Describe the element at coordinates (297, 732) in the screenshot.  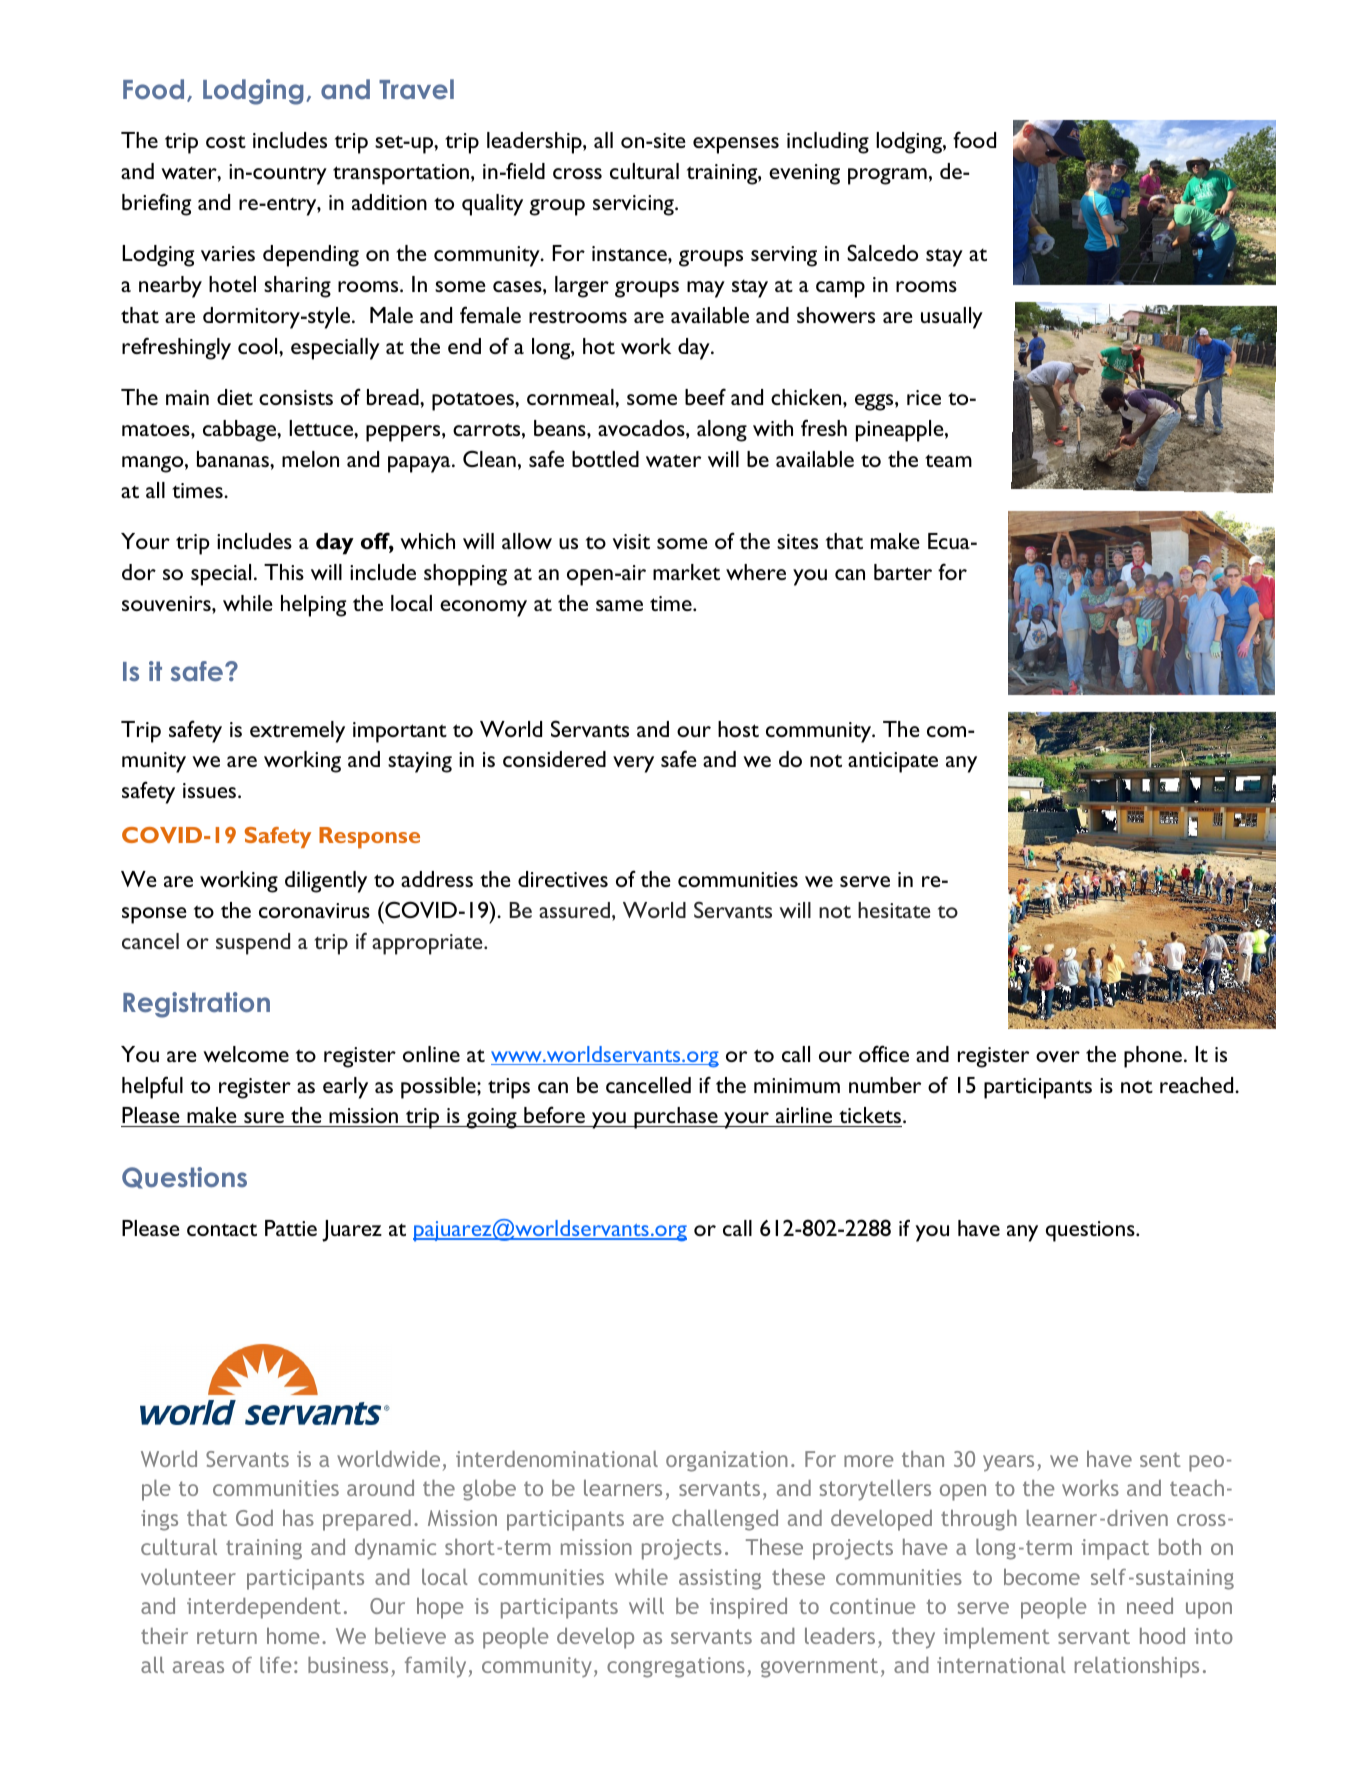
I see `extremely` at that location.
